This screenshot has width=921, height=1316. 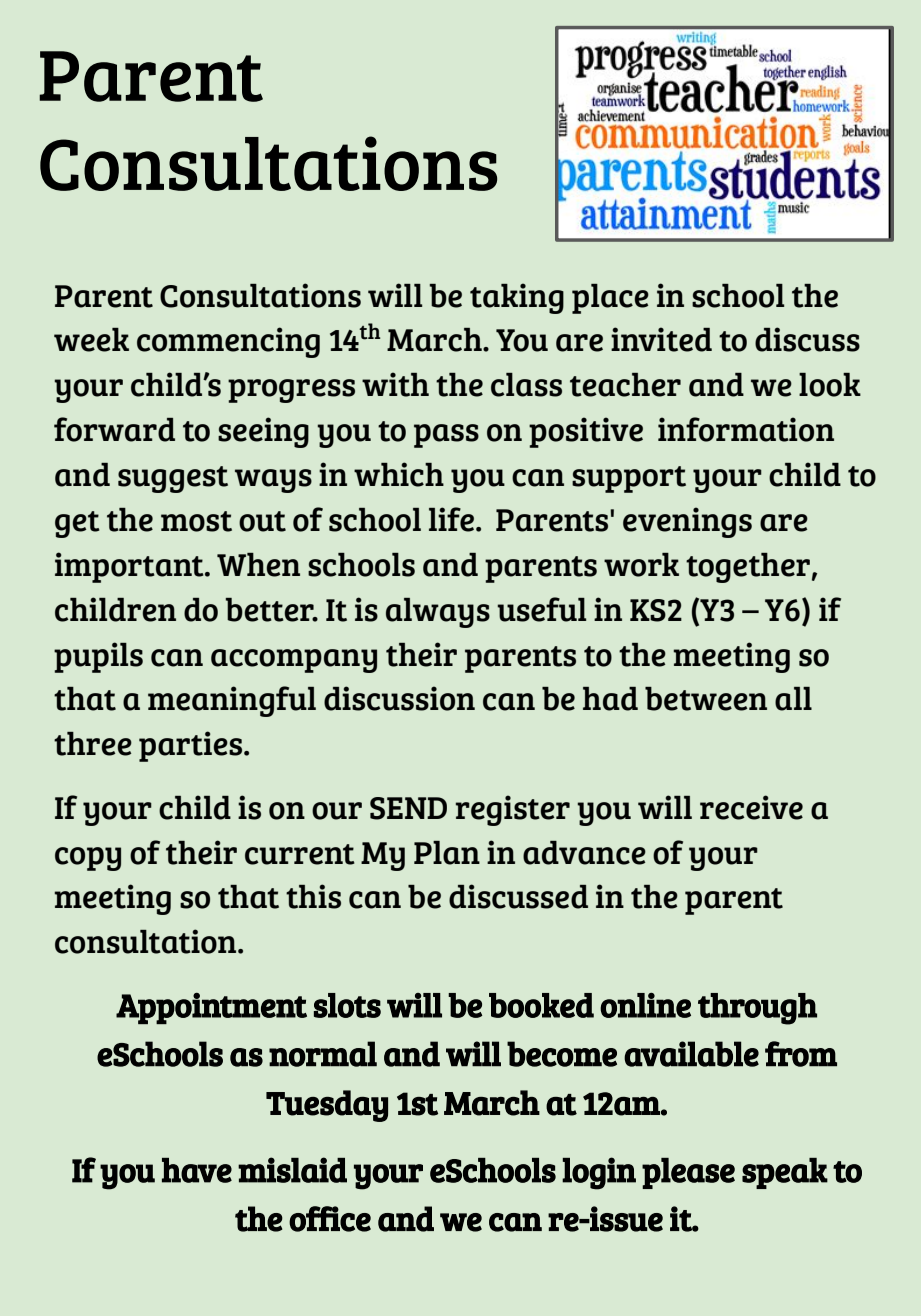 I want to click on together, so click(x=748, y=568).
